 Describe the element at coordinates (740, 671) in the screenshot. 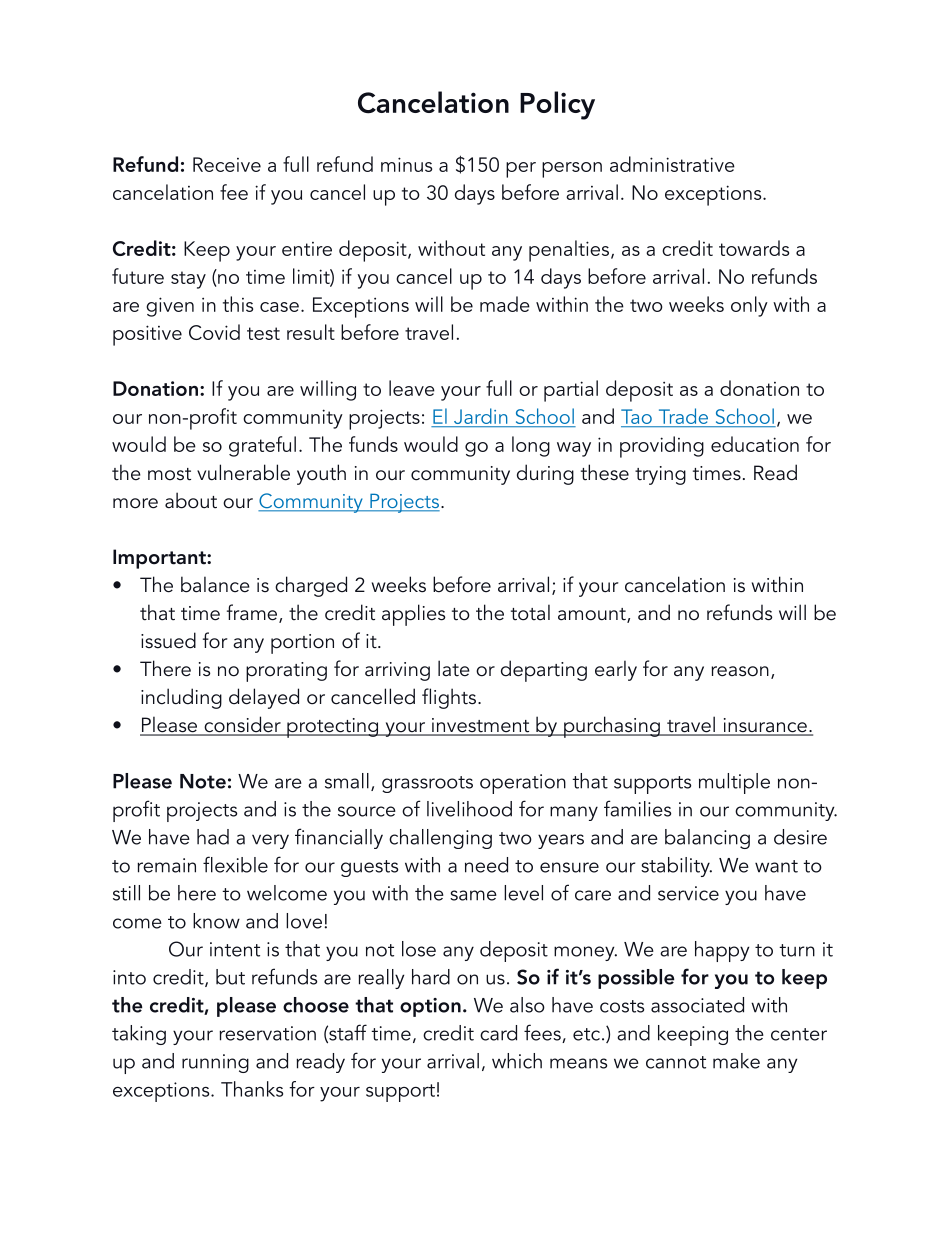

I see `reason` at that location.
